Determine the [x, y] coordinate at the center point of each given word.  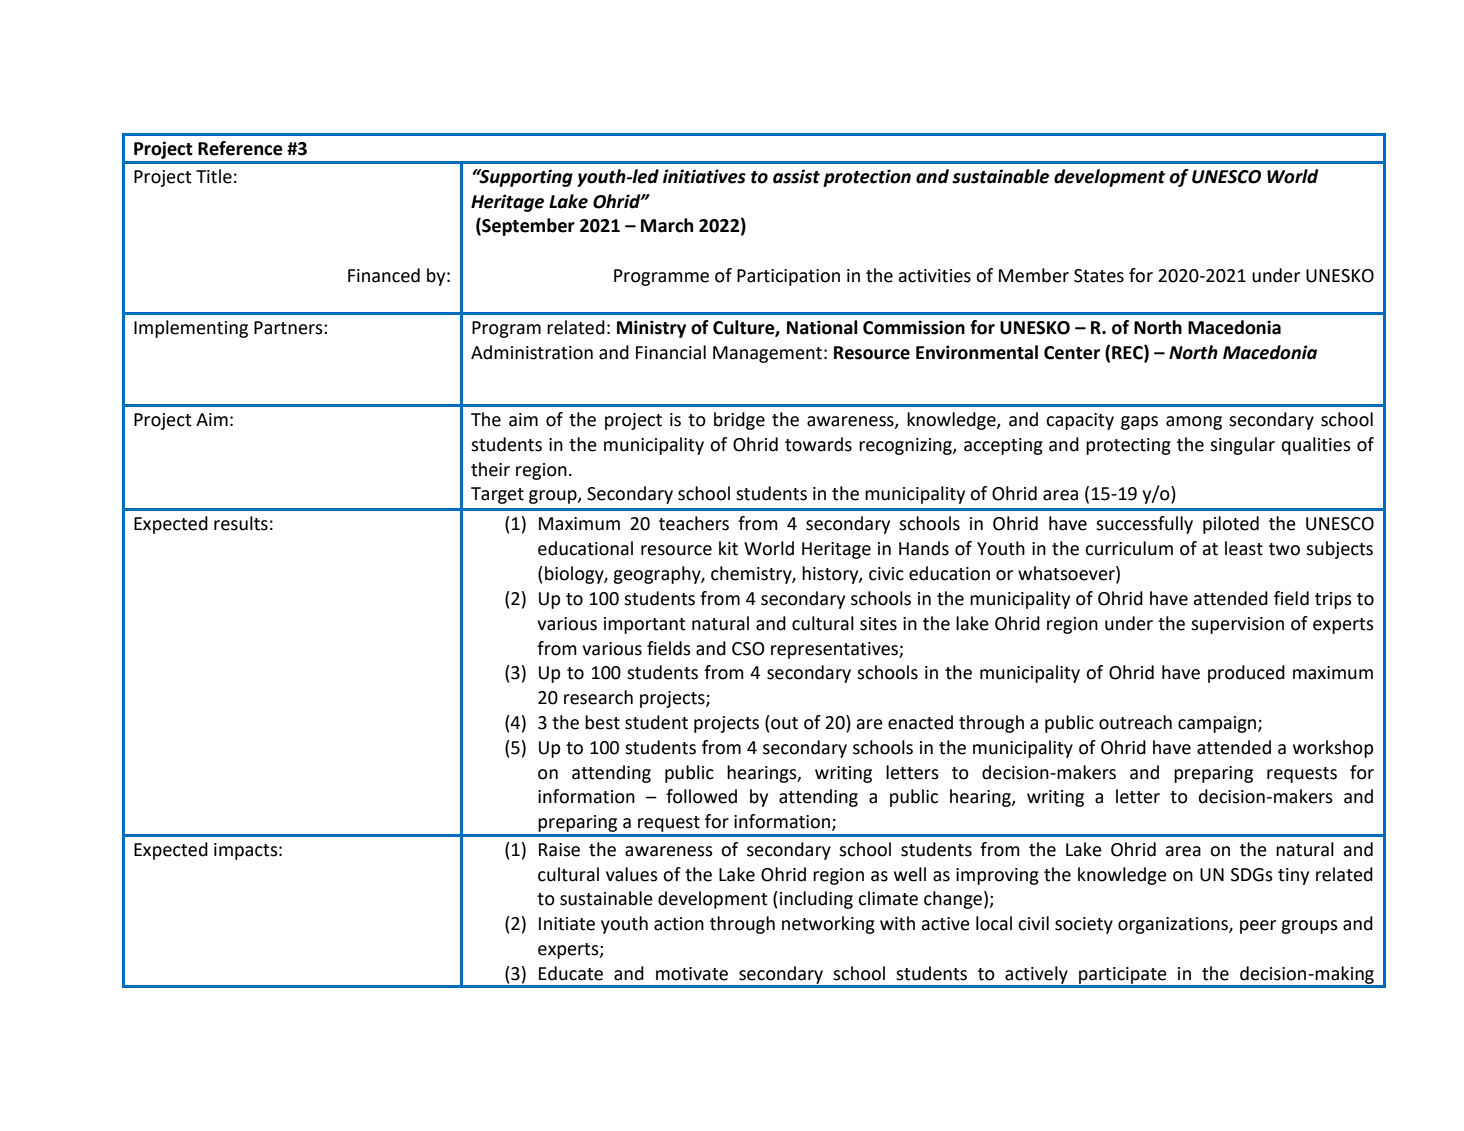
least [1244, 548]
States [1099, 276]
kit [728, 548]
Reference [240, 148]
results [241, 523]
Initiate [567, 924]
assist [796, 176]
